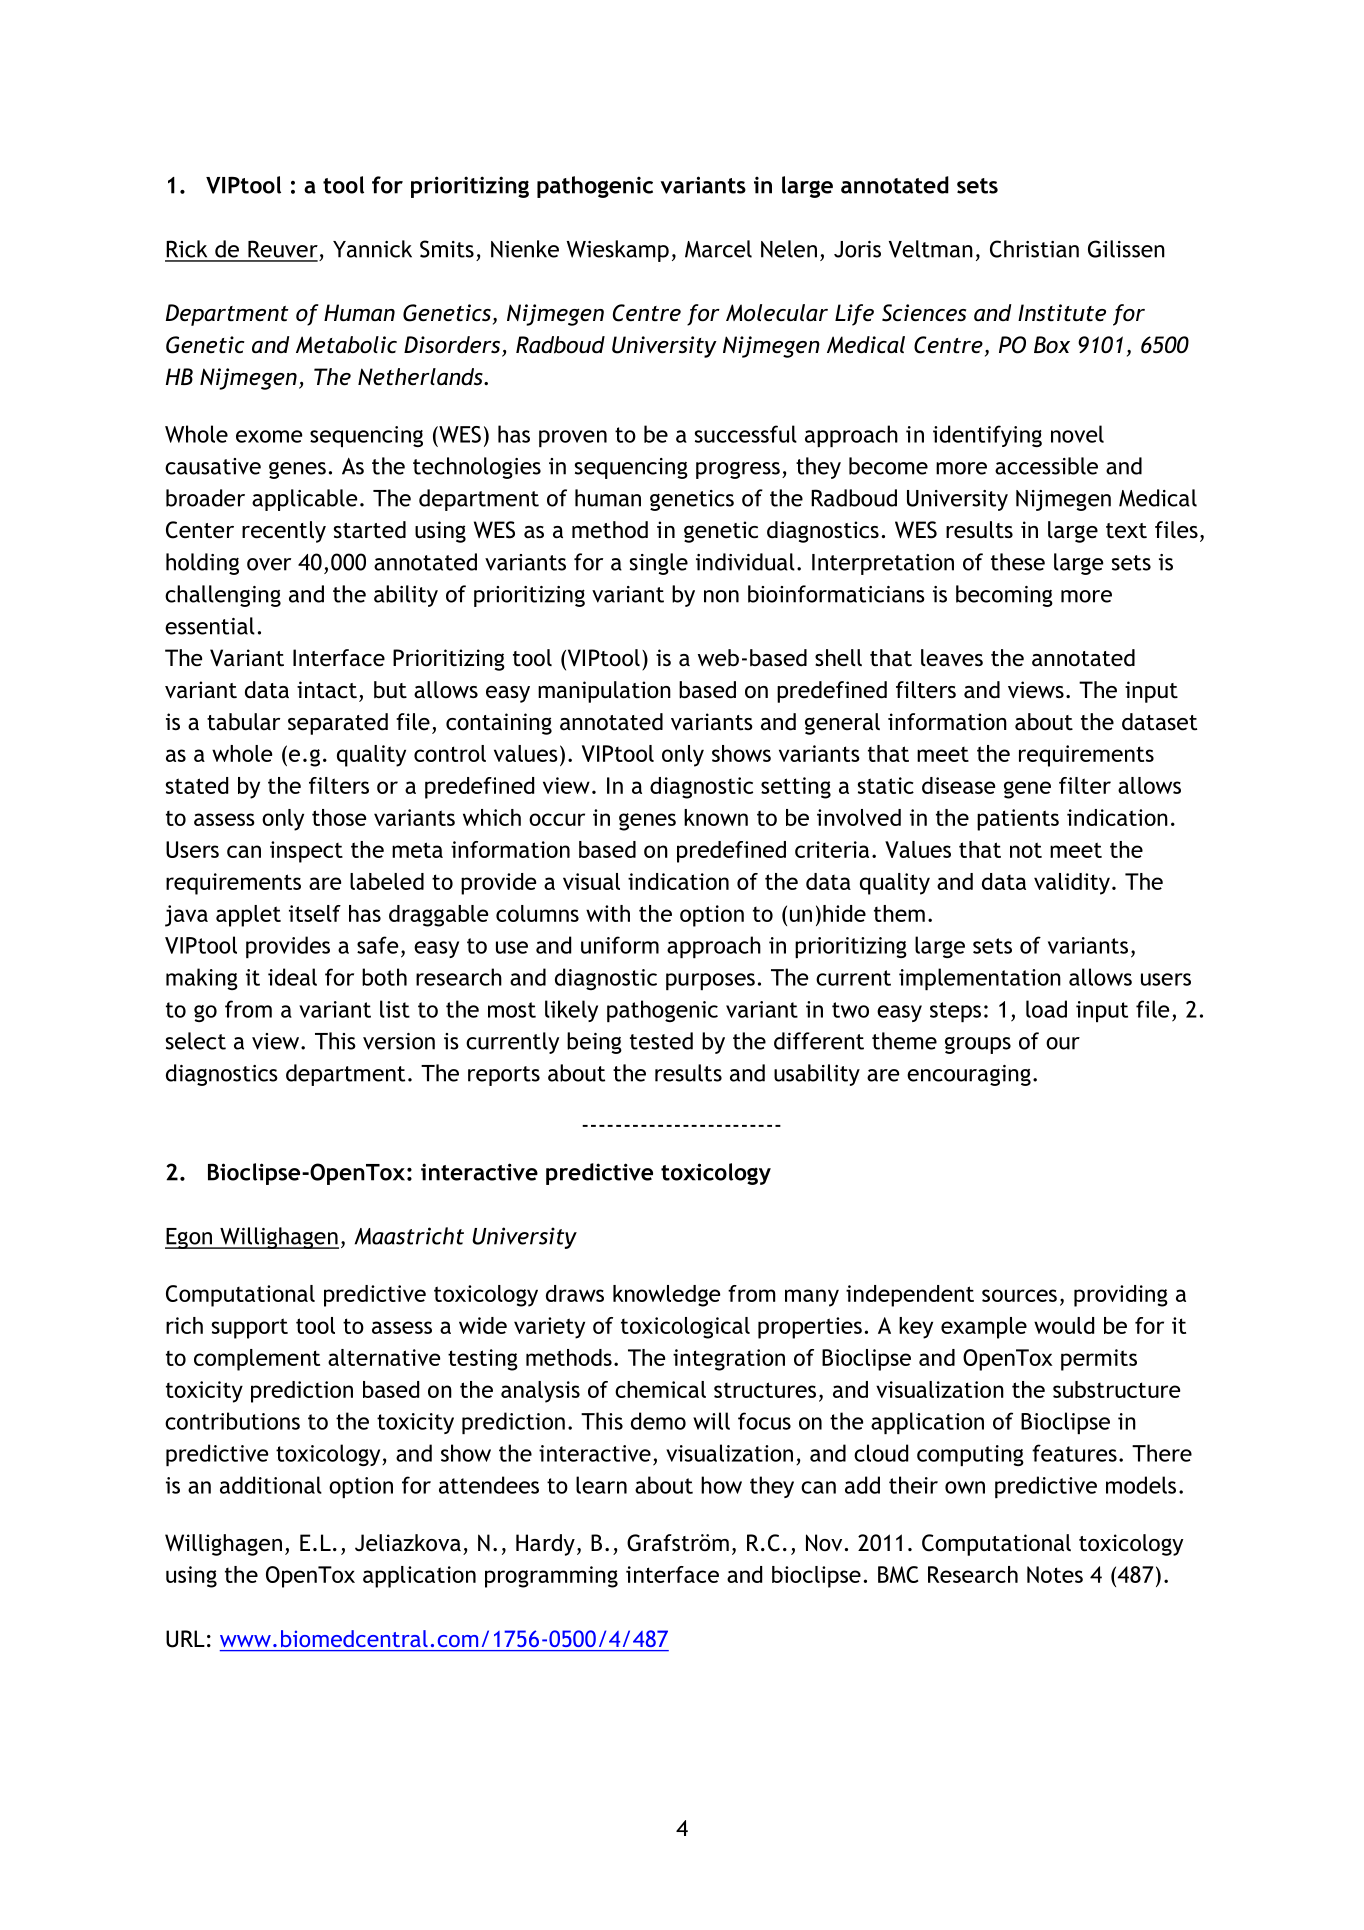 Image resolution: width=1364 pixels, height=1930 pixels. Describe the element at coordinates (1004, 596) in the image. I see `becoming` at that location.
